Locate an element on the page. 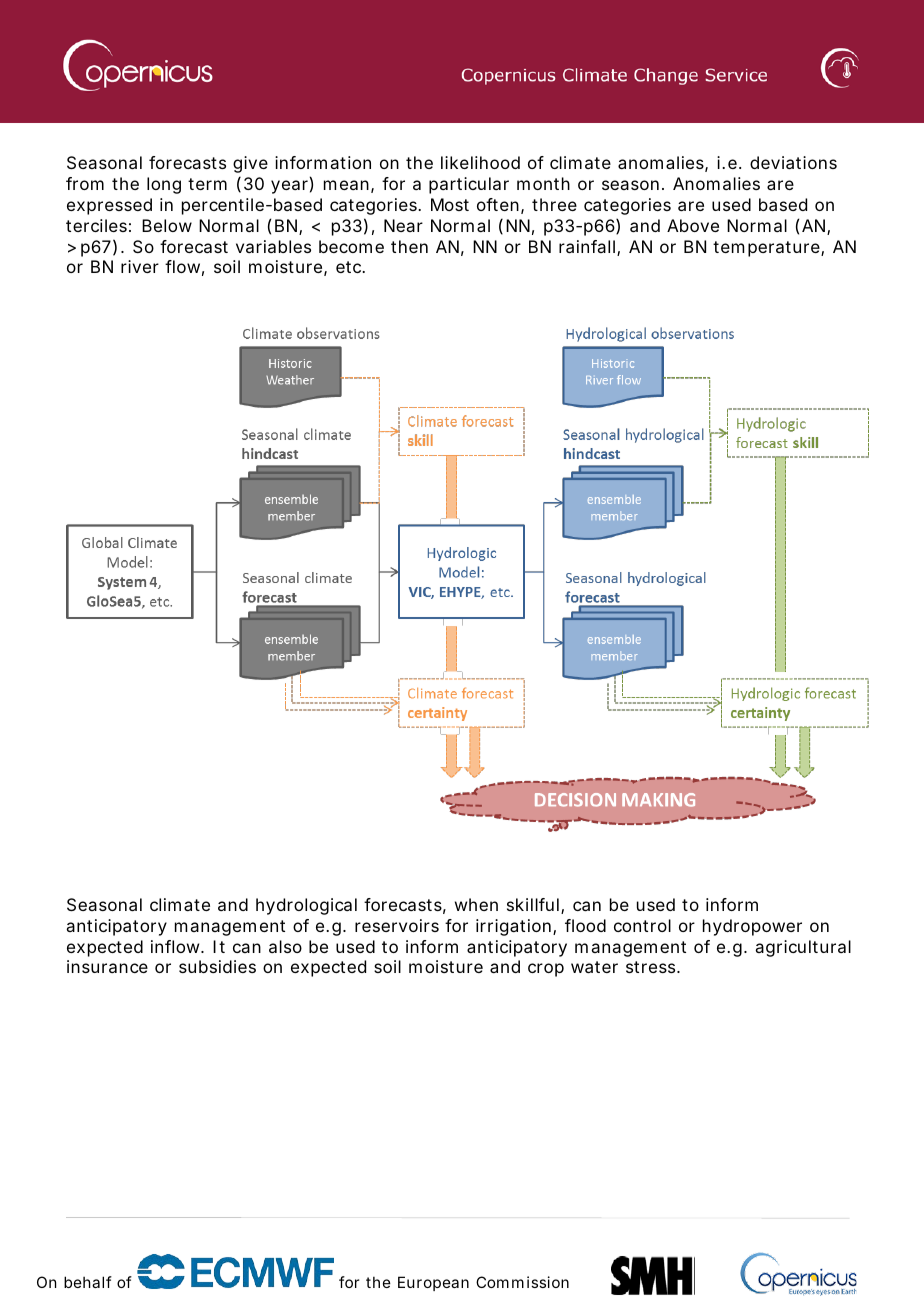  Most is located at coordinates (450, 204).
